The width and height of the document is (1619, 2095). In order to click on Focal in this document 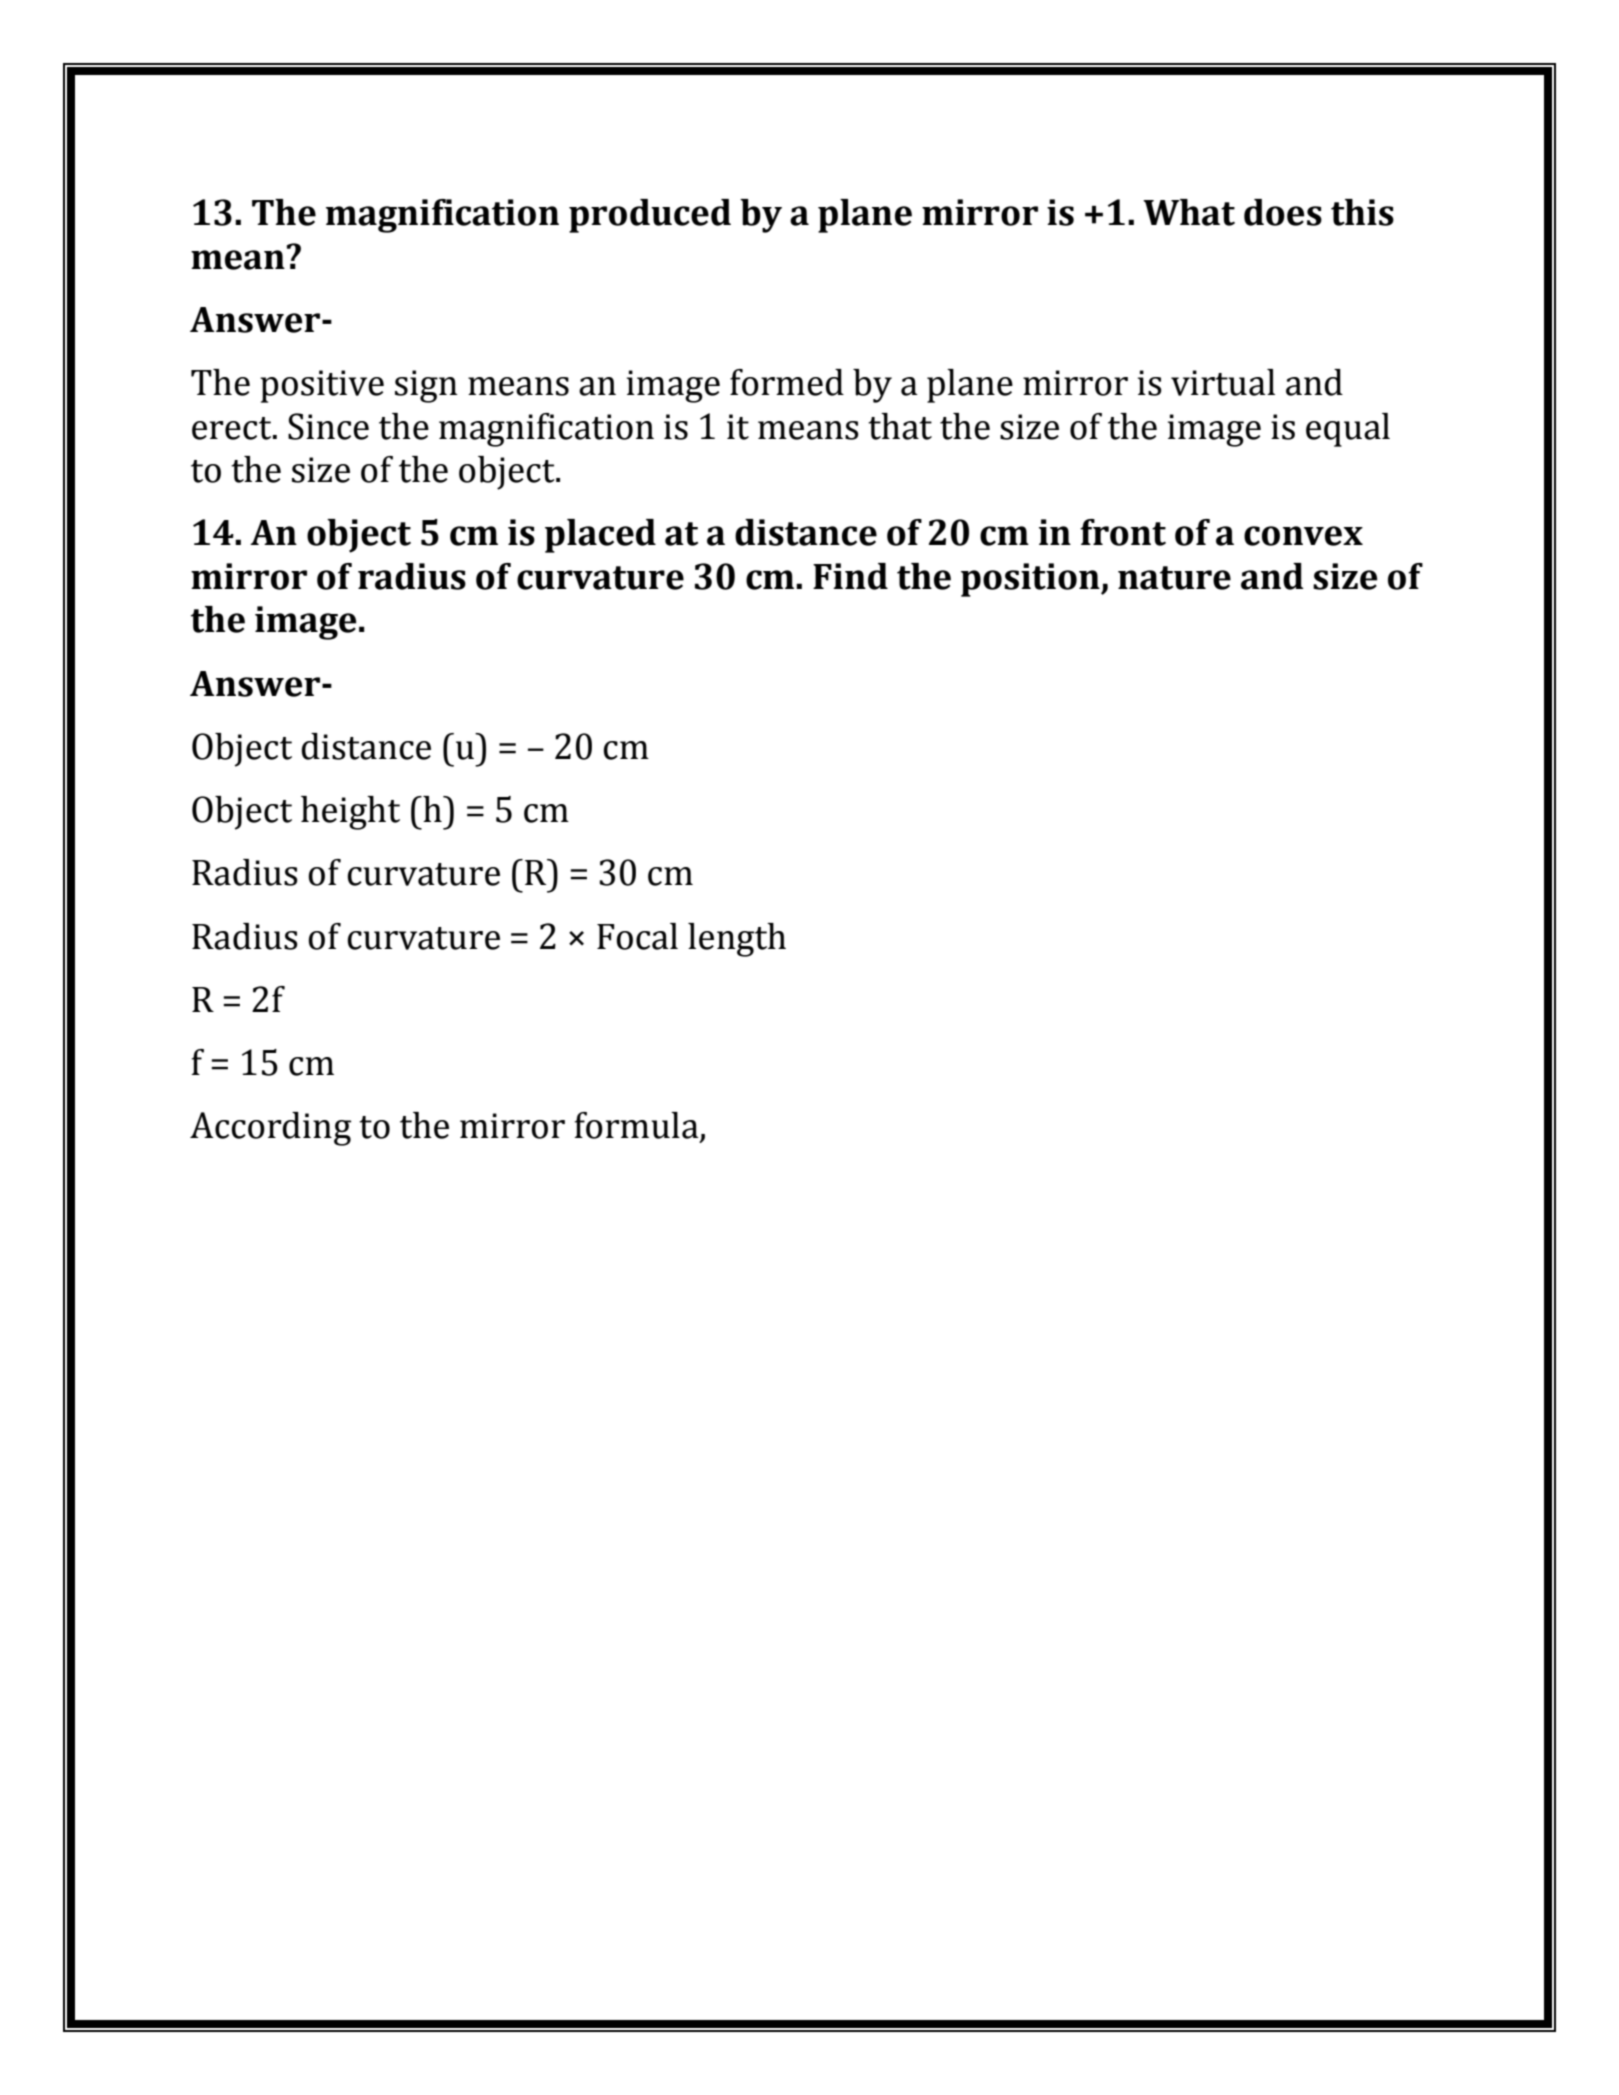, I will do `click(637, 936)`.
